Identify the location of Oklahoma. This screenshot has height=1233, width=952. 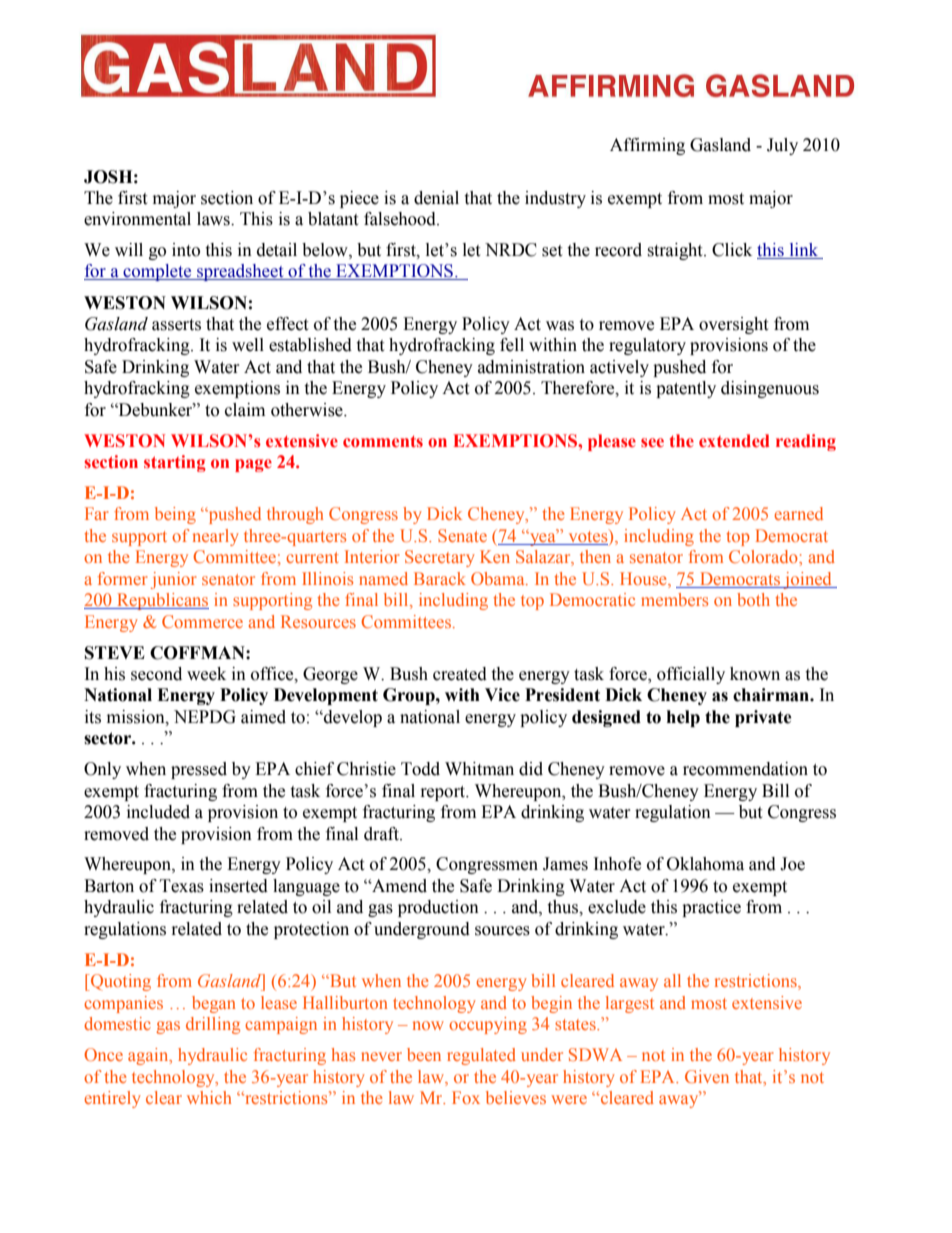
(705, 864).
